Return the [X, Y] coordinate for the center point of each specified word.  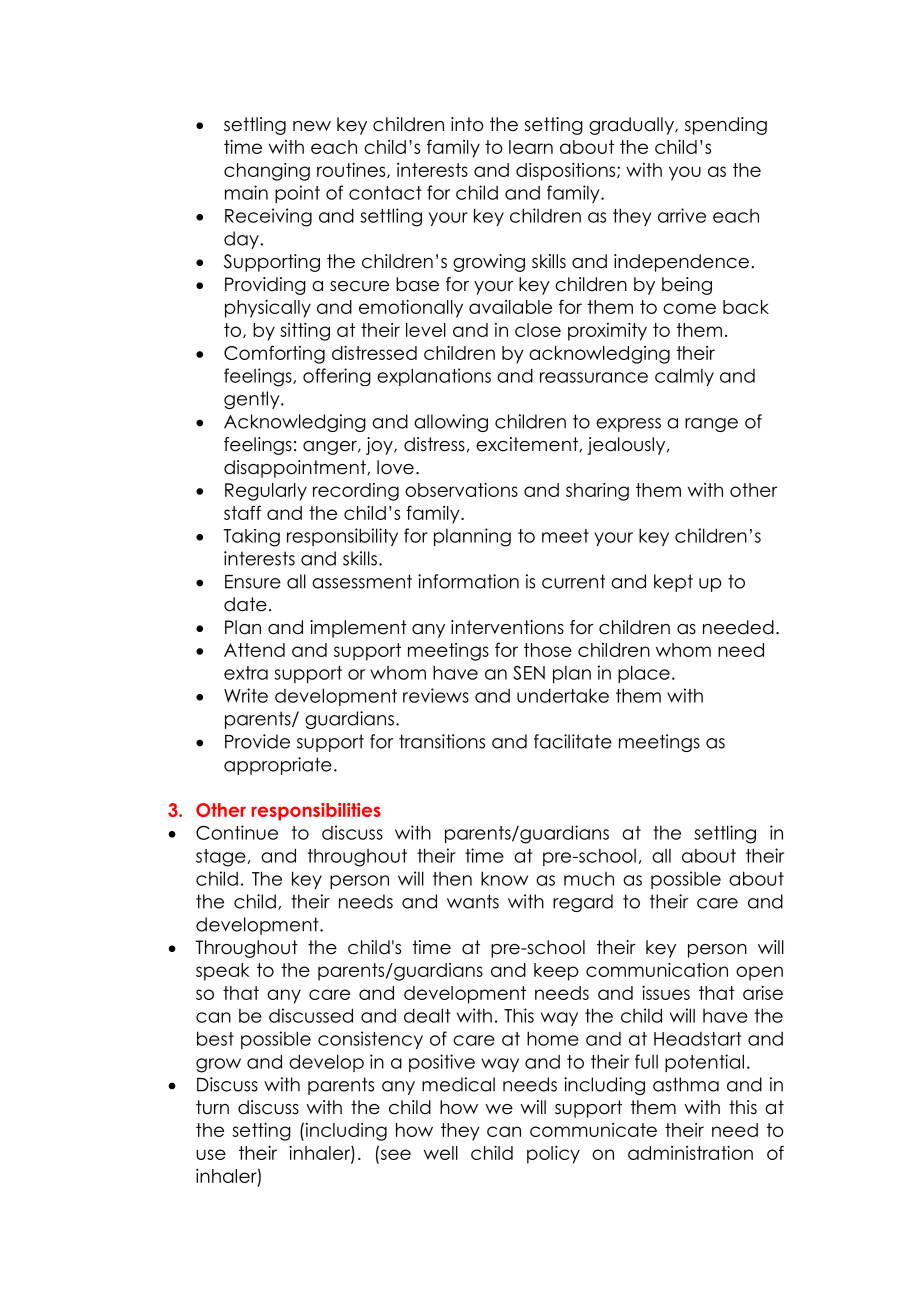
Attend [254, 650]
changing [267, 172]
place [644, 674]
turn [212, 1107]
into [467, 124]
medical [458, 1084]
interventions [507, 627]
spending [726, 126]
